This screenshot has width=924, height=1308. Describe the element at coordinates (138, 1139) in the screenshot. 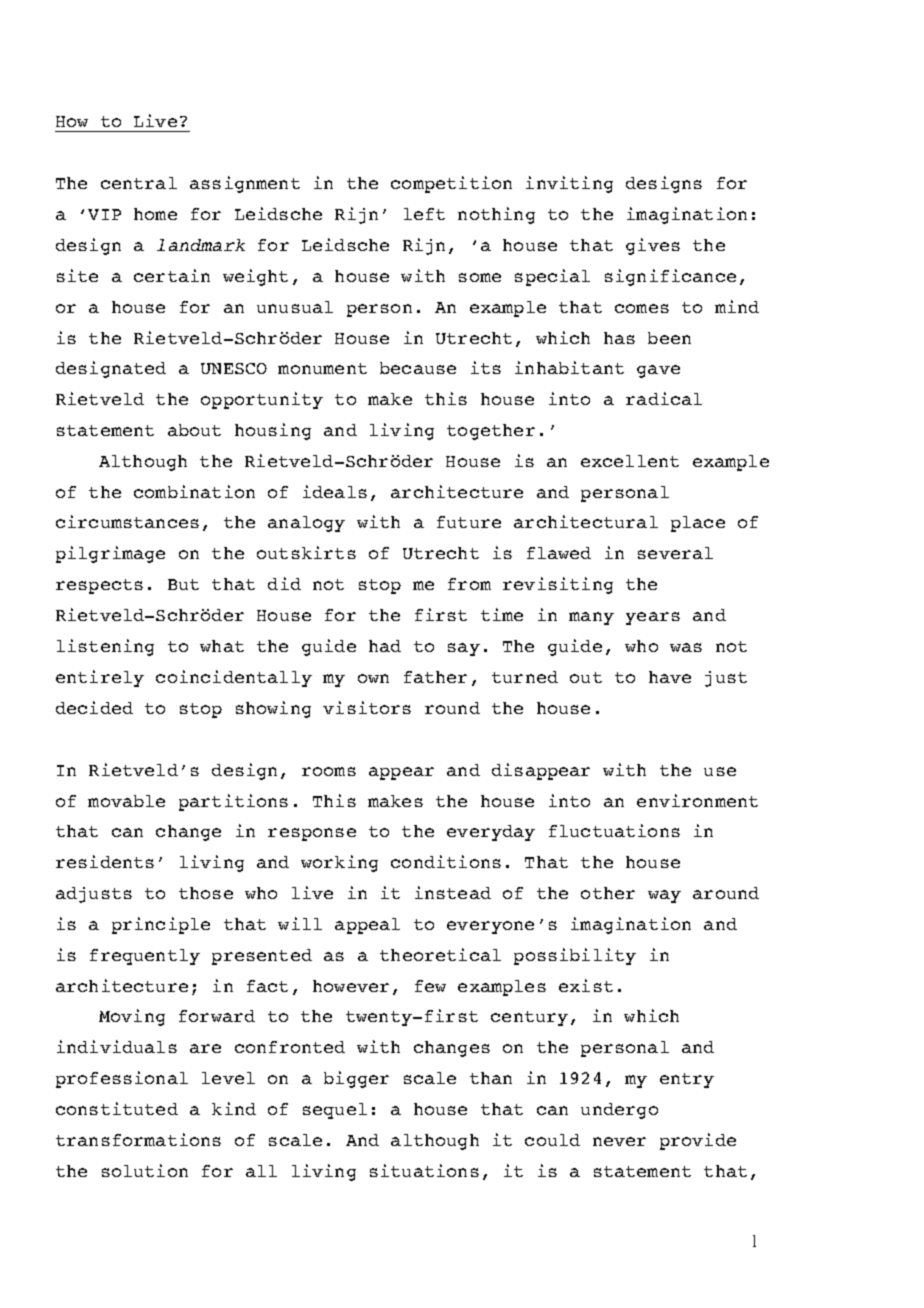

I see `transformations` at that location.
